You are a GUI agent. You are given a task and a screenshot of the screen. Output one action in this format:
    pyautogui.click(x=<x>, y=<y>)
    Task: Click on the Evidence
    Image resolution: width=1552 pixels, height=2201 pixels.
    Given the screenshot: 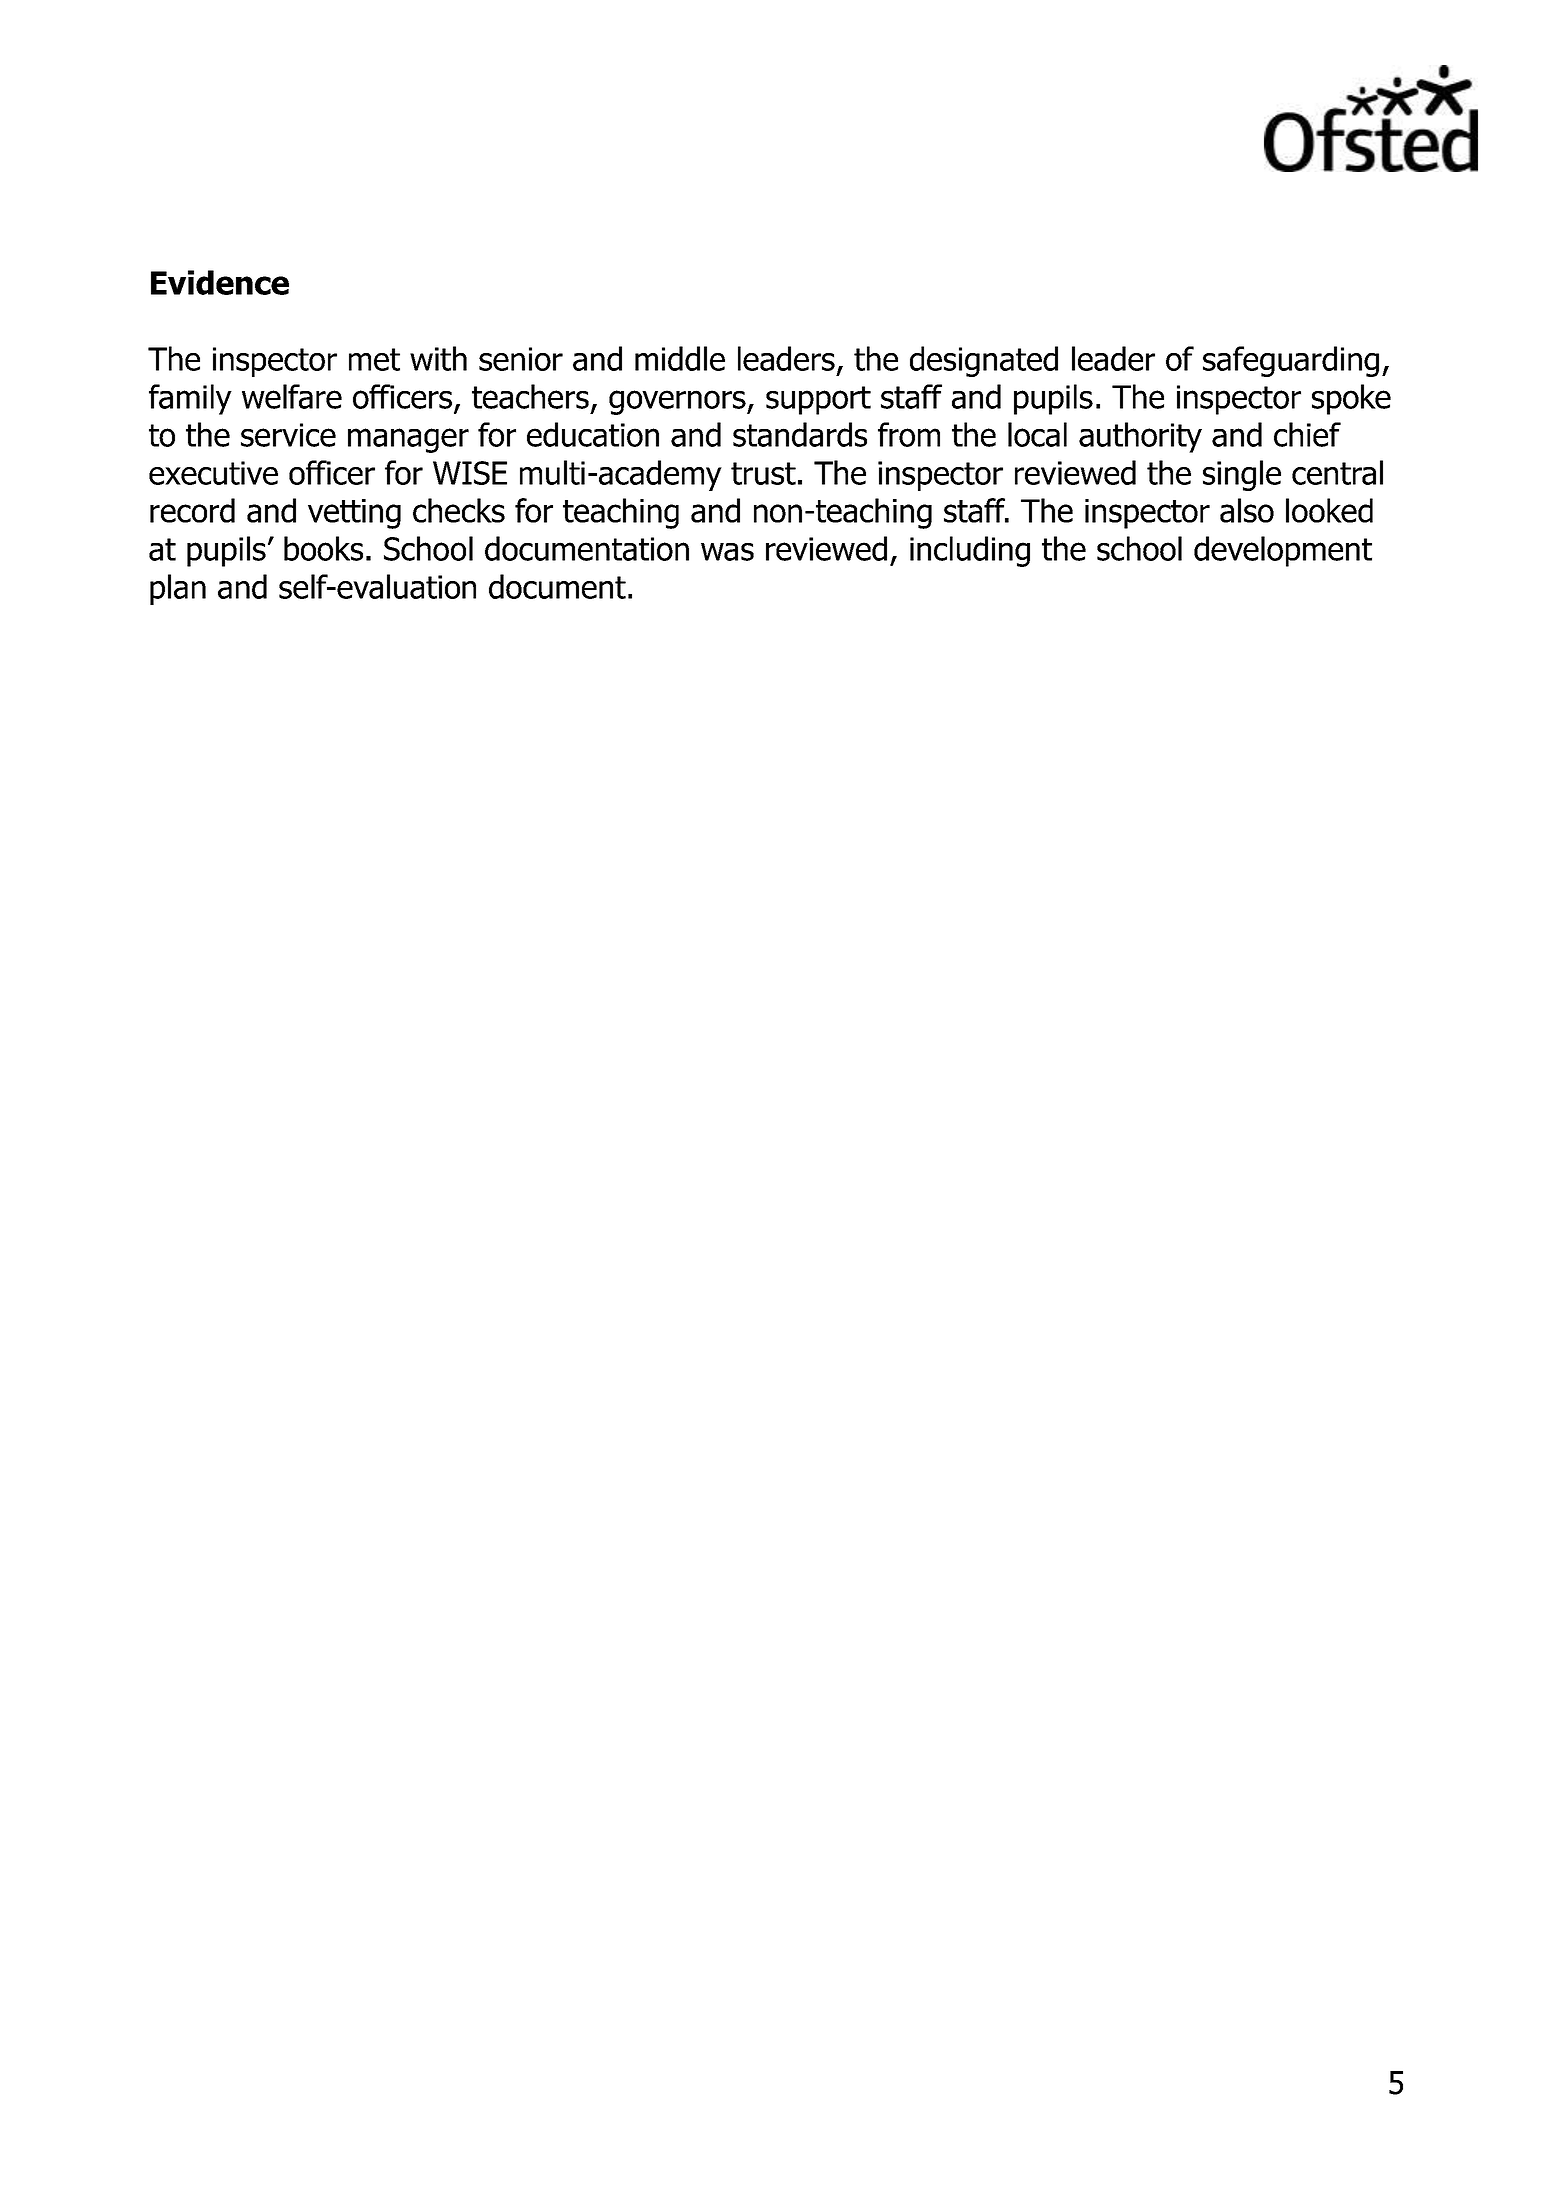 What is the action you would take?
    pyautogui.click(x=220, y=282)
